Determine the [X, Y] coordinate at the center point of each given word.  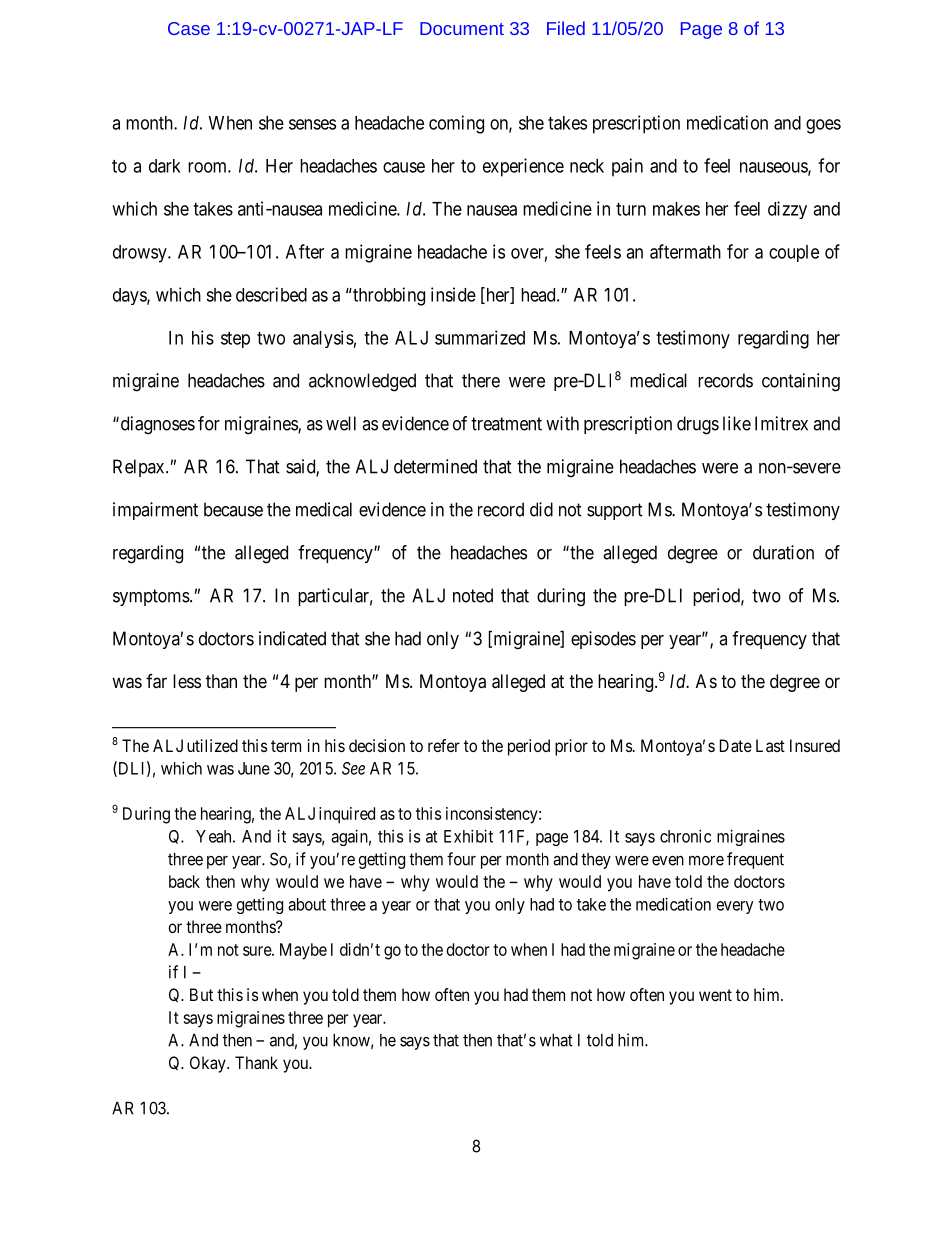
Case [189, 28]
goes [823, 126]
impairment [155, 511]
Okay [209, 1064]
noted [473, 595]
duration [783, 552]
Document [462, 28]
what [556, 1040]
